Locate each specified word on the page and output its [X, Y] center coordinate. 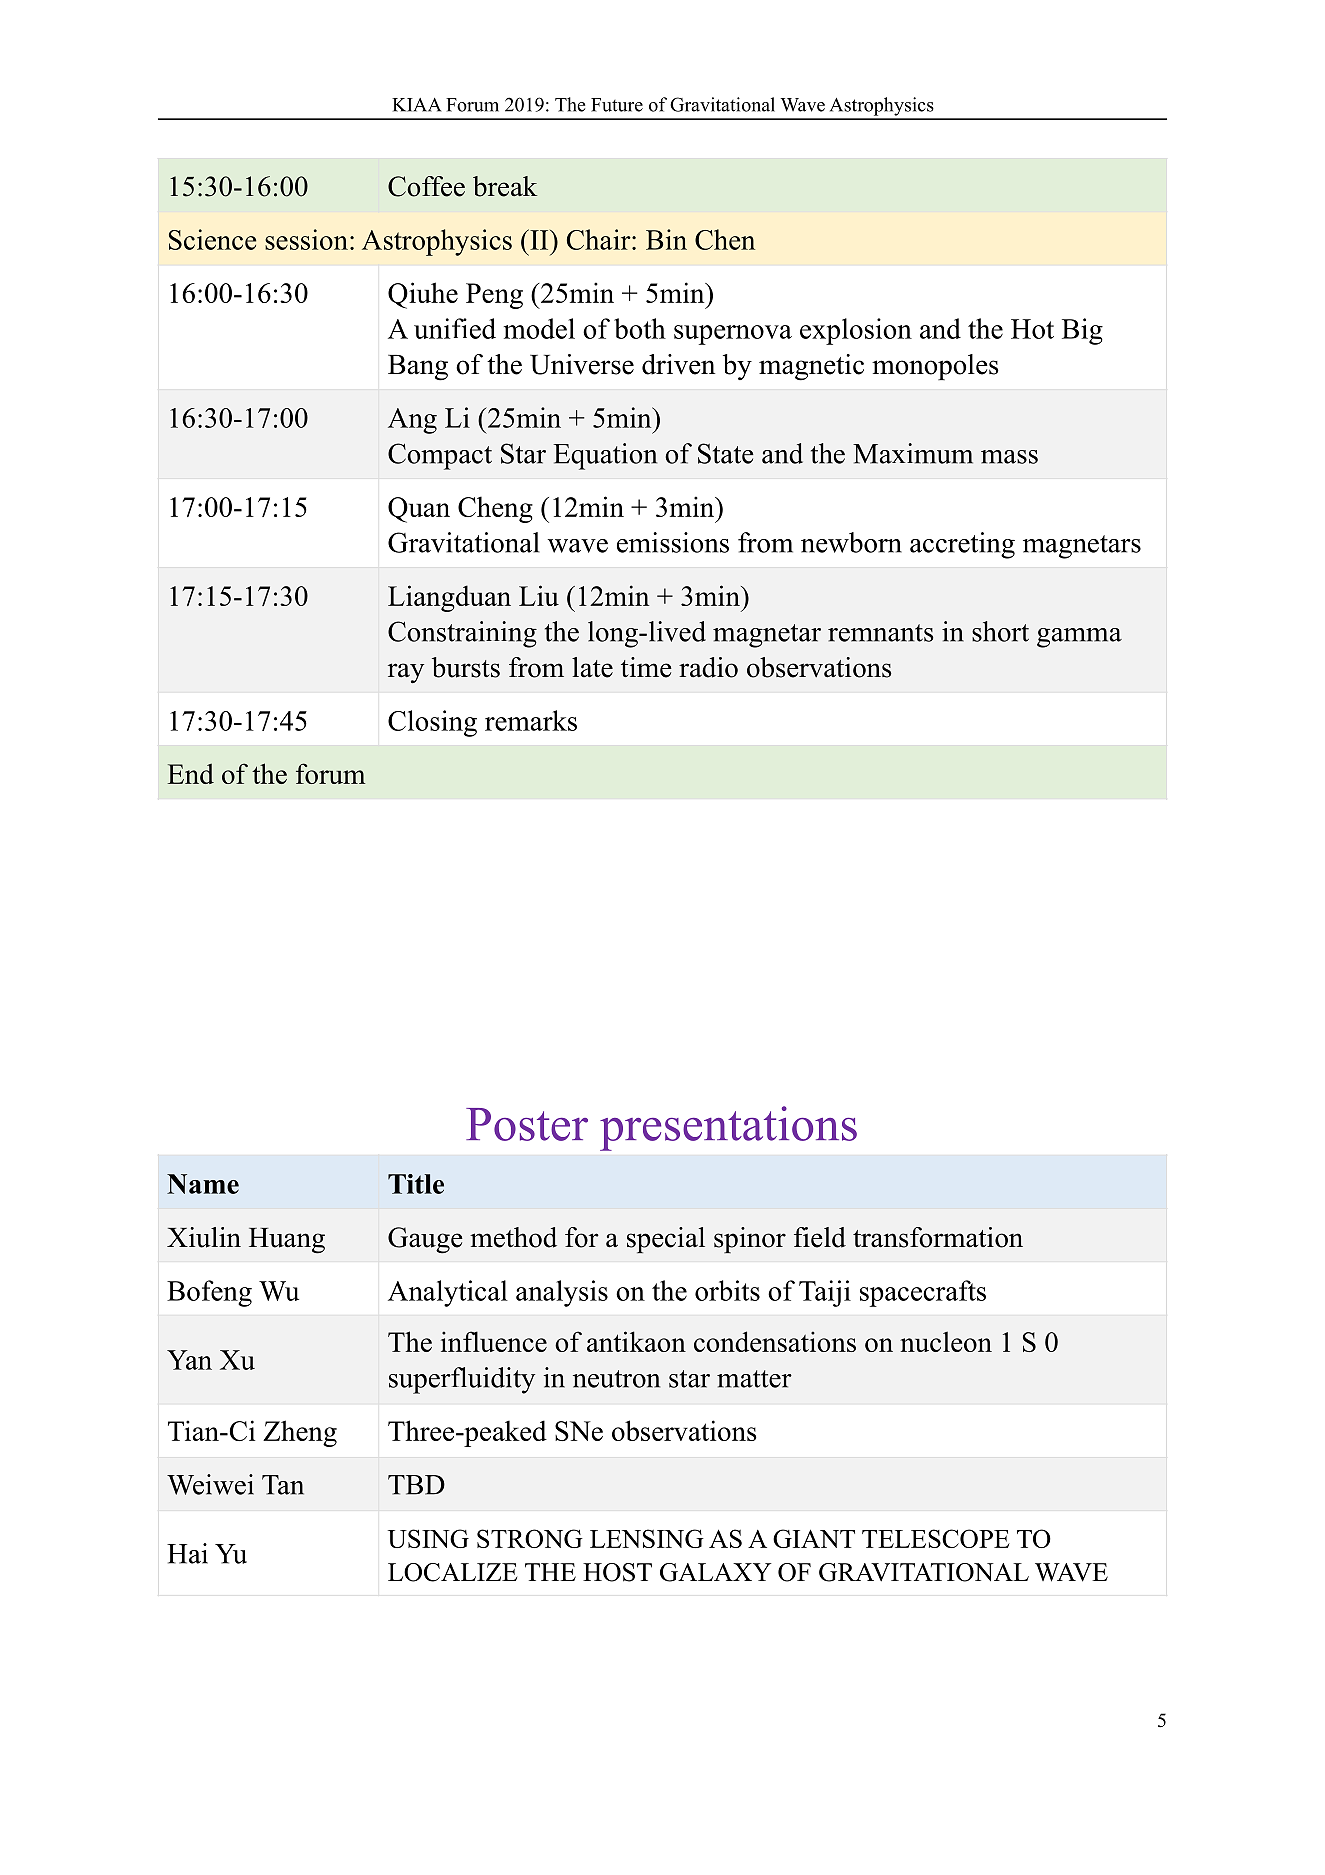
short [1000, 631]
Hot [1032, 329]
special [666, 1240]
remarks [531, 720]
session [306, 239]
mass [1009, 457]
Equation [605, 456]
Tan [283, 1485]
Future [617, 105]
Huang [287, 1241]
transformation [938, 1237]
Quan [419, 510]
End [191, 773]
